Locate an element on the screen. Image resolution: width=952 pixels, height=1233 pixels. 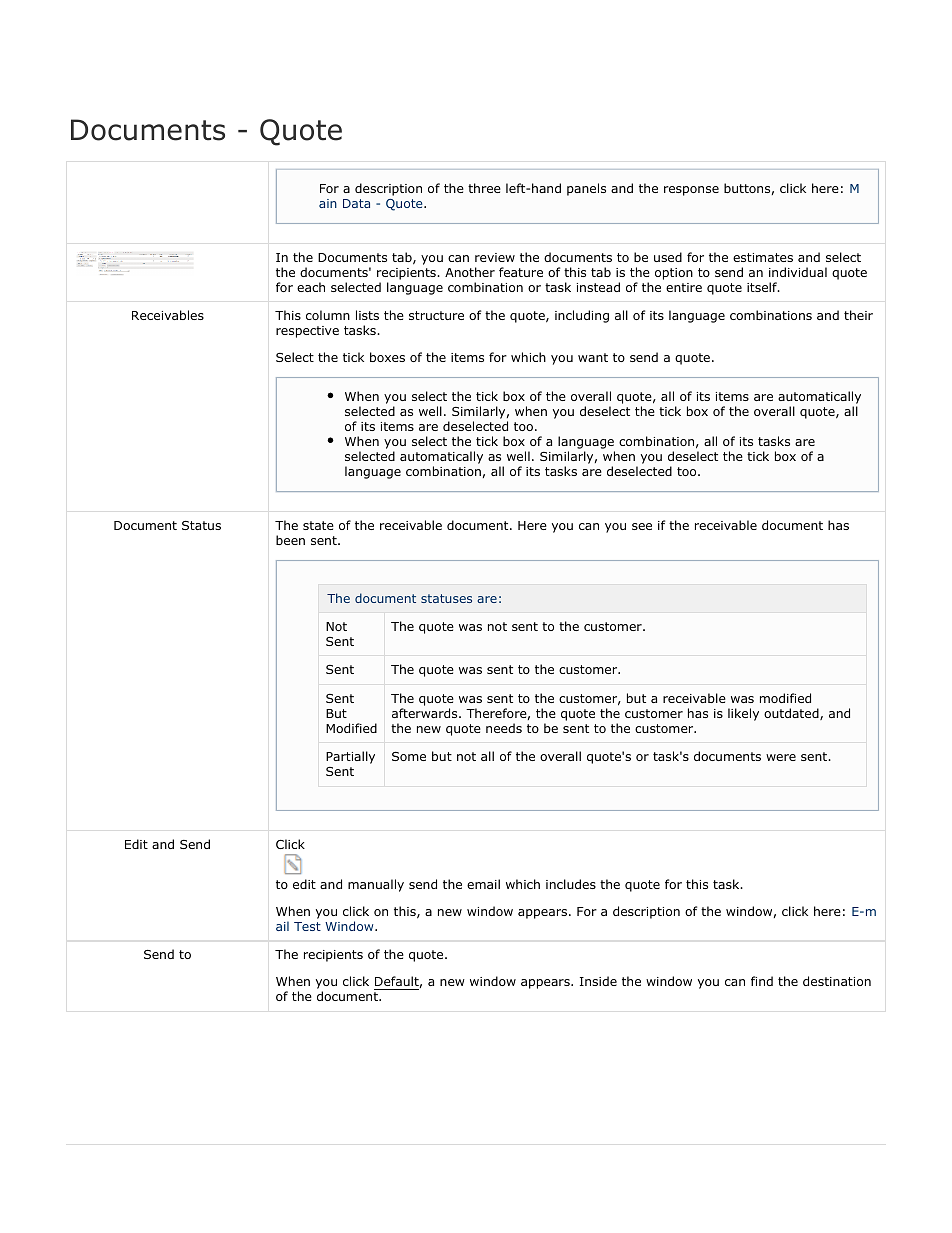
want is located at coordinates (593, 357).
